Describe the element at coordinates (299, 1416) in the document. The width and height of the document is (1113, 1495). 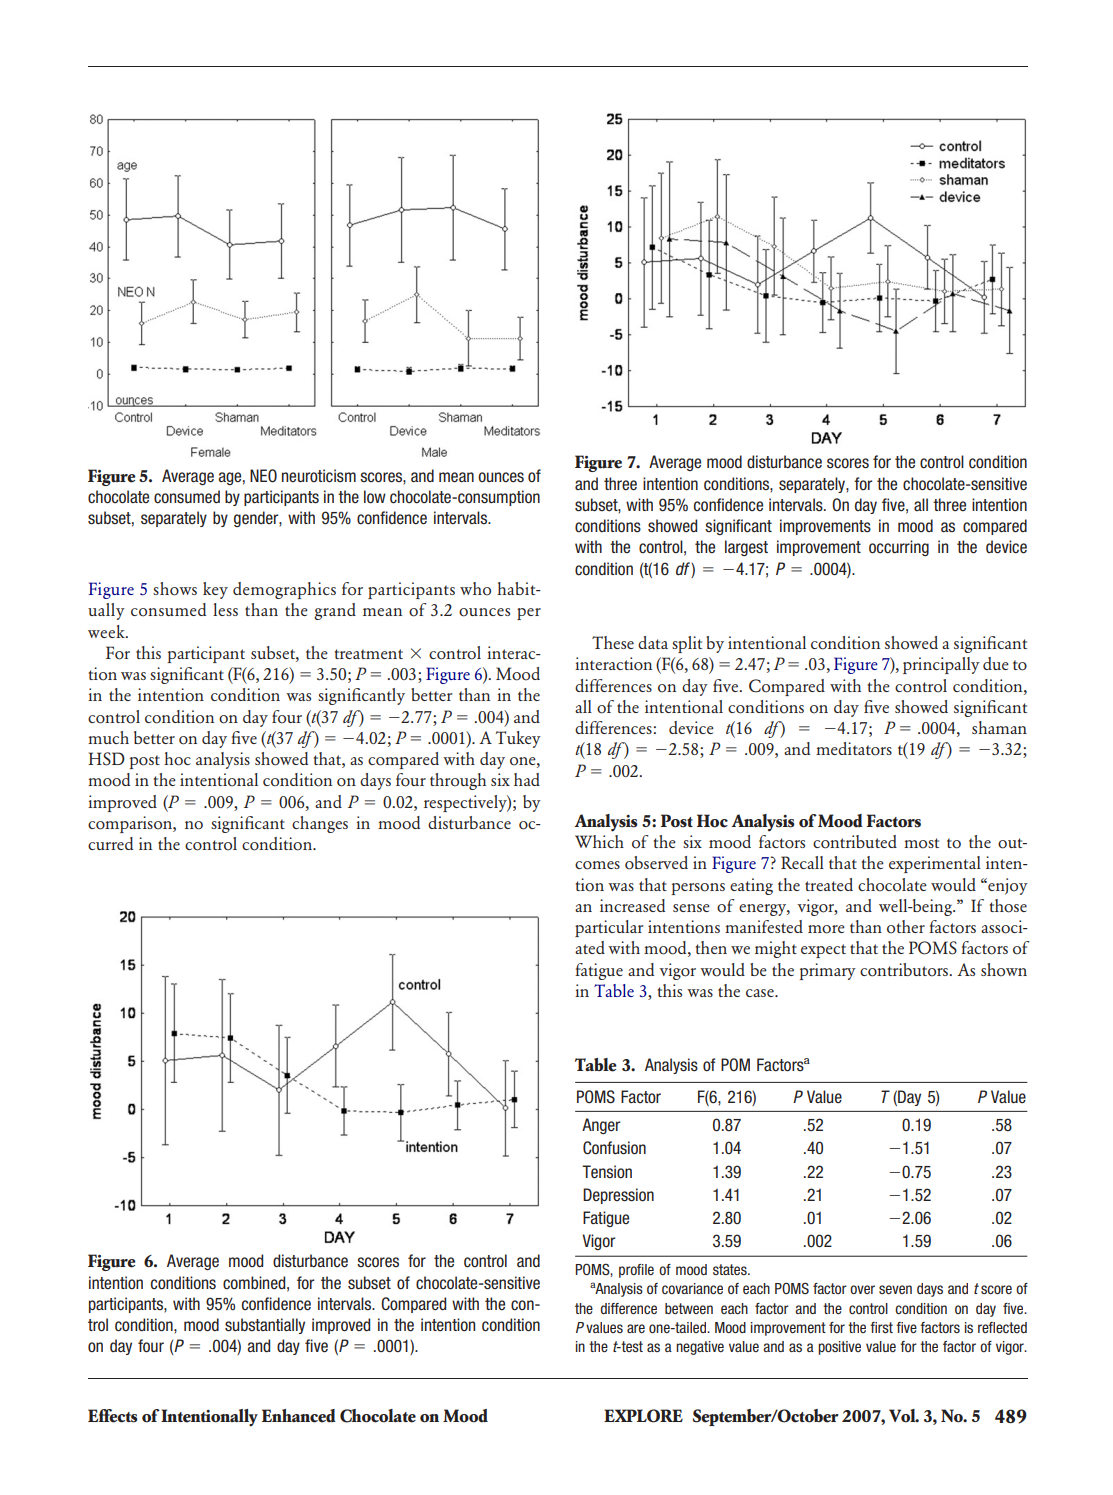
I see `Enhanced` at that location.
